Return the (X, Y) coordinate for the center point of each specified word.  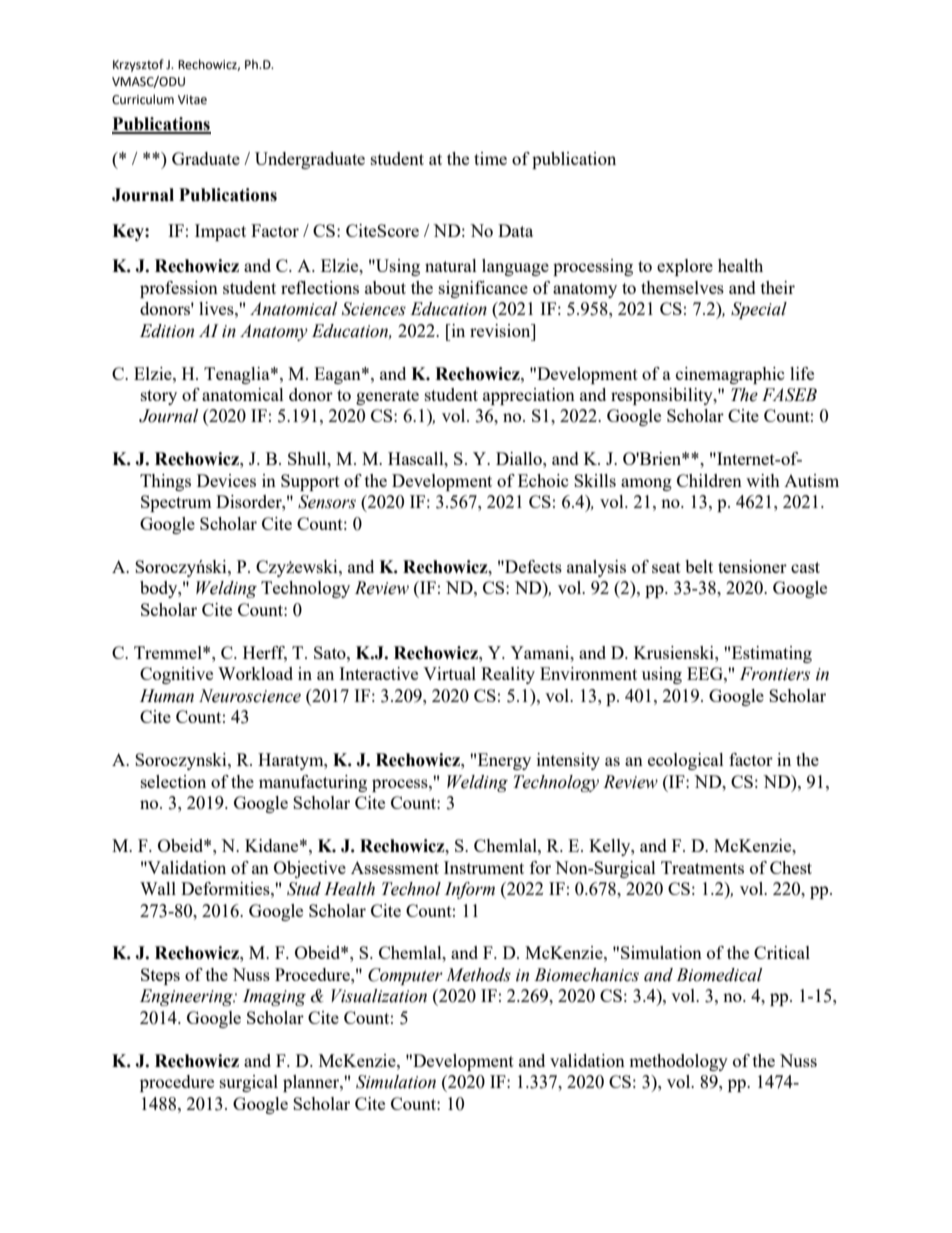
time (490, 158)
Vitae (192, 100)
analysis (596, 568)
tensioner (752, 566)
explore (685, 267)
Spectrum (176, 503)
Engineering (187, 997)
